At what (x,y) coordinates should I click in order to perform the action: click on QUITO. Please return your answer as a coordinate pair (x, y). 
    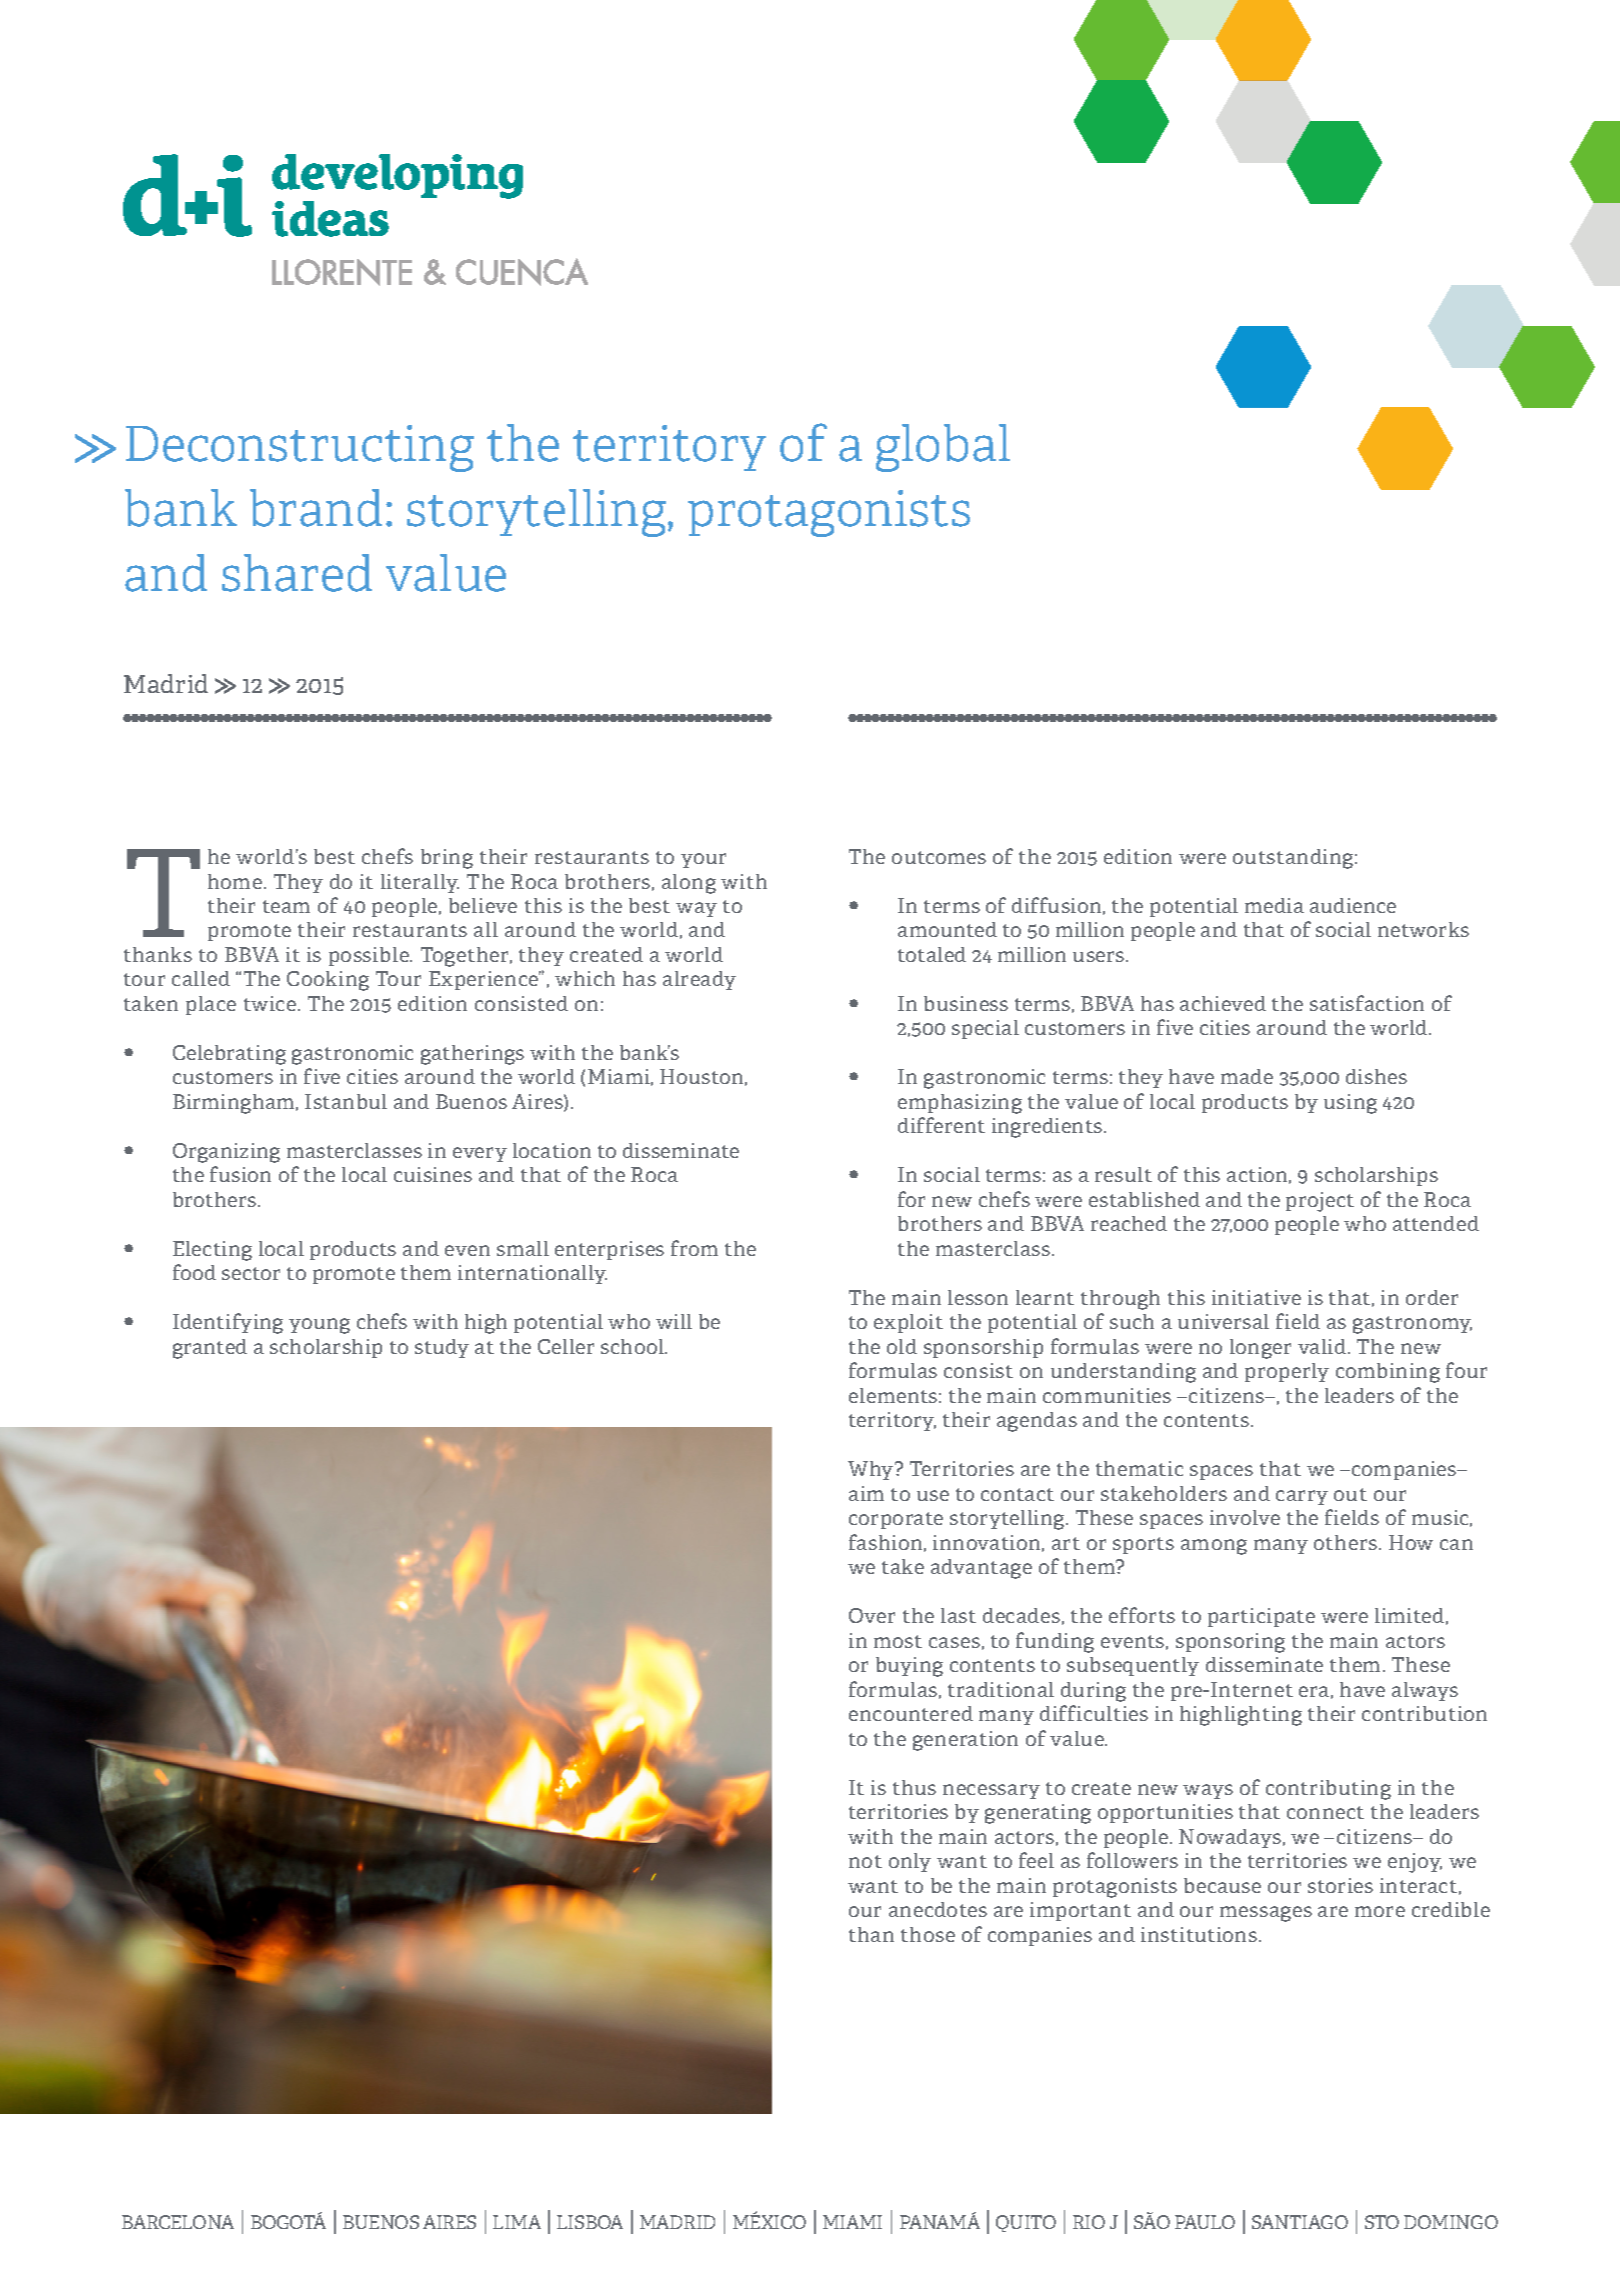
    Looking at the image, I should click on (1026, 2223).
